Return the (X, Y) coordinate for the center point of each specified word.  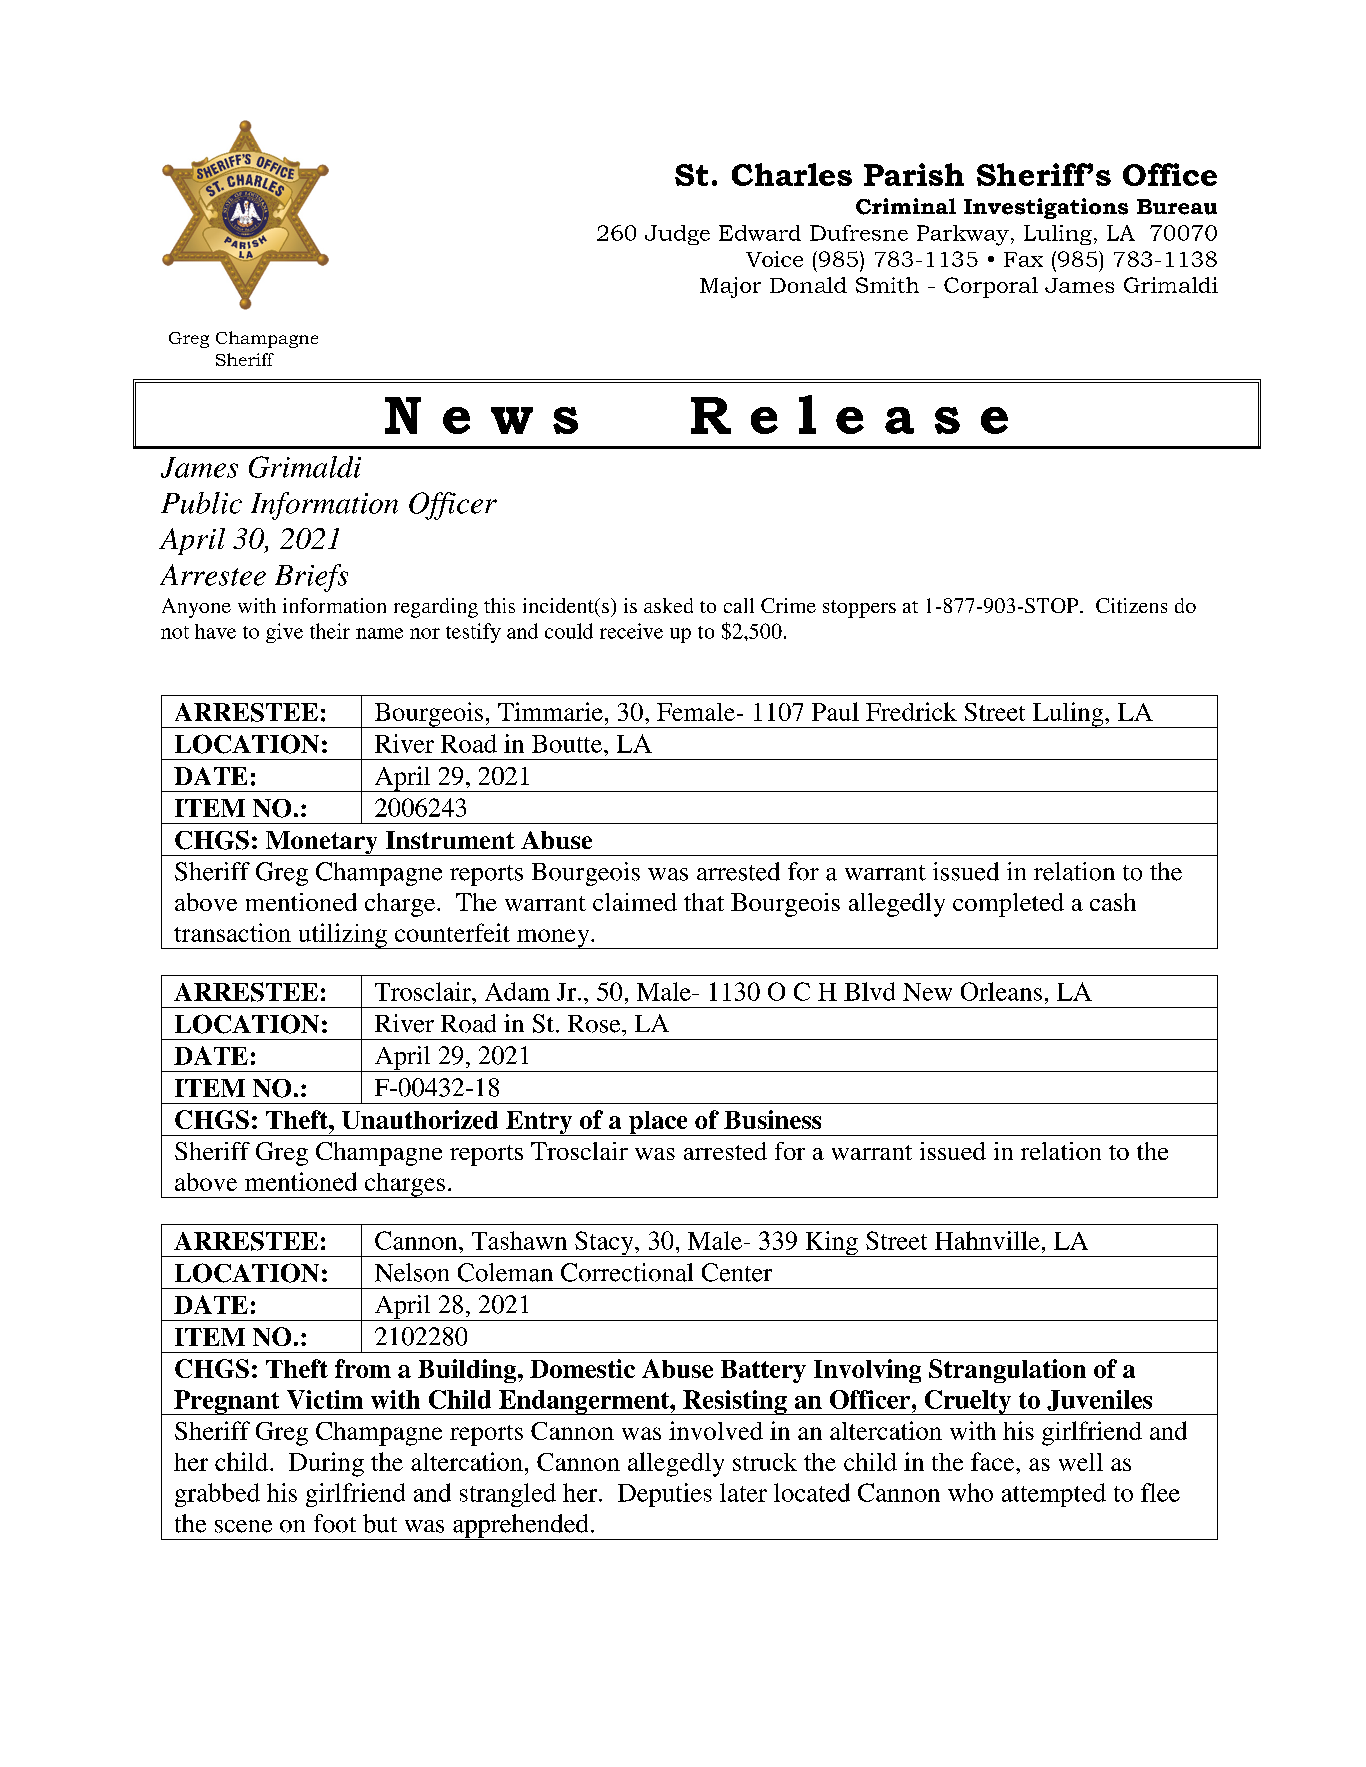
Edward (760, 233)
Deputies (665, 1495)
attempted (1054, 1495)
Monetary (321, 843)
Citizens (1131, 605)
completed (1008, 905)
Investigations (1046, 208)
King (831, 1244)
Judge (677, 235)
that (704, 902)
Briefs (311, 578)
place (658, 1123)
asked (668, 605)
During (326, 1464)
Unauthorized (420, 1119)
